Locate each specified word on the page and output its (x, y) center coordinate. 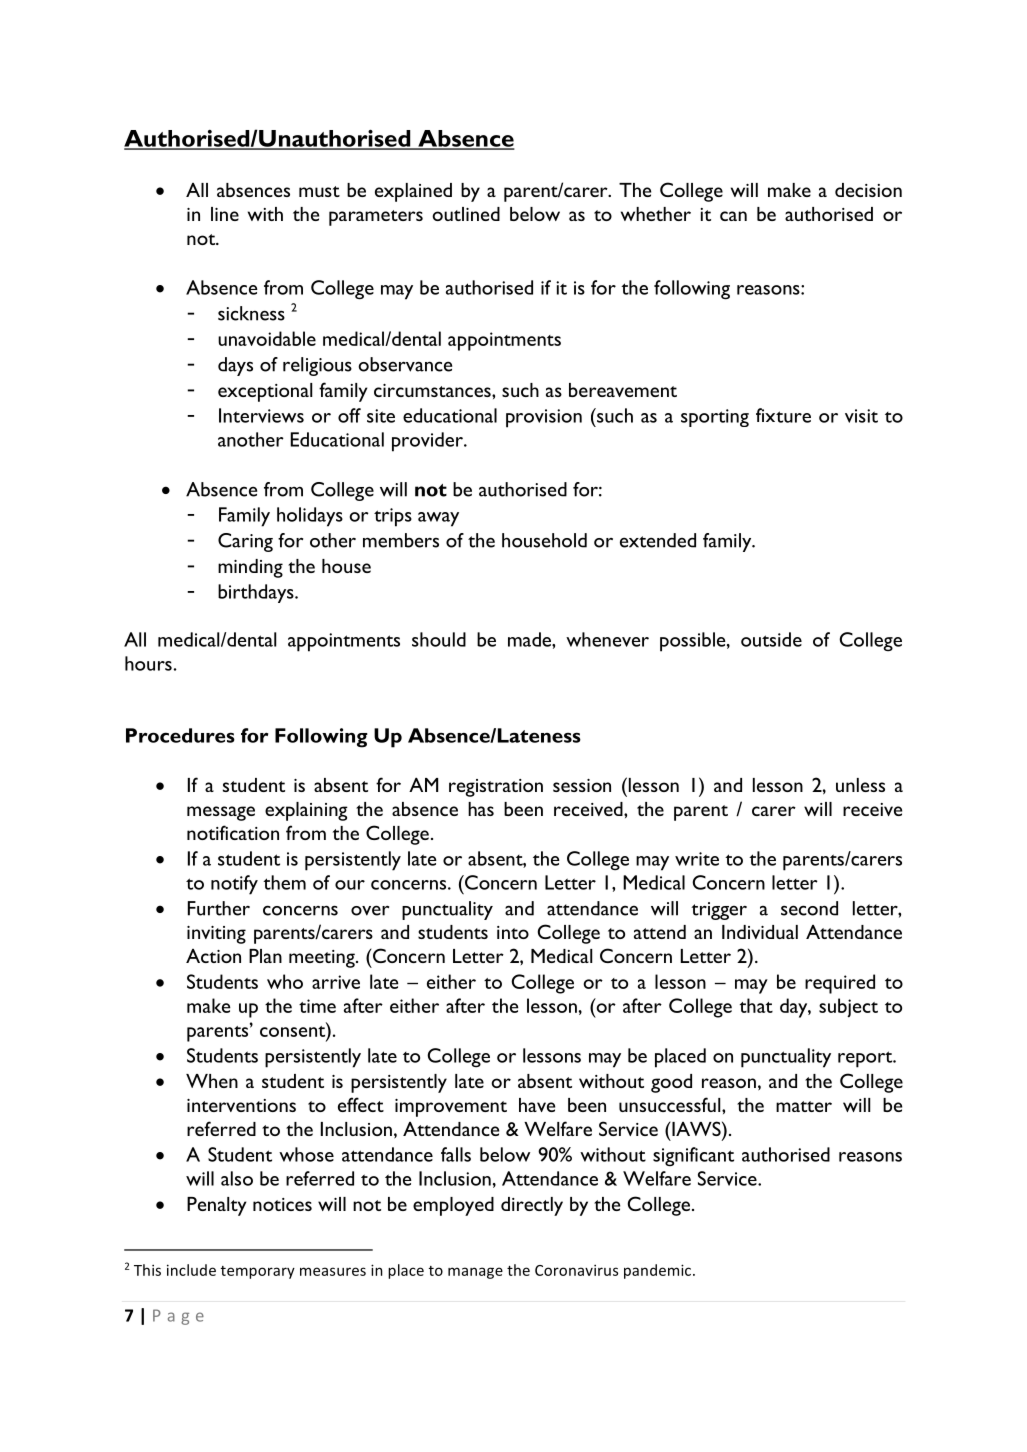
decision (868, 190)
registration (496, 788)
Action (213, 956)
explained (413, 192)
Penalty (216, 1206)
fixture (783, 415)
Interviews (261, 415)
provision (544, 418)
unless (860, 785)
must (319, 191)
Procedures (180, 735)
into (513, 932)
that (756, 1005)
